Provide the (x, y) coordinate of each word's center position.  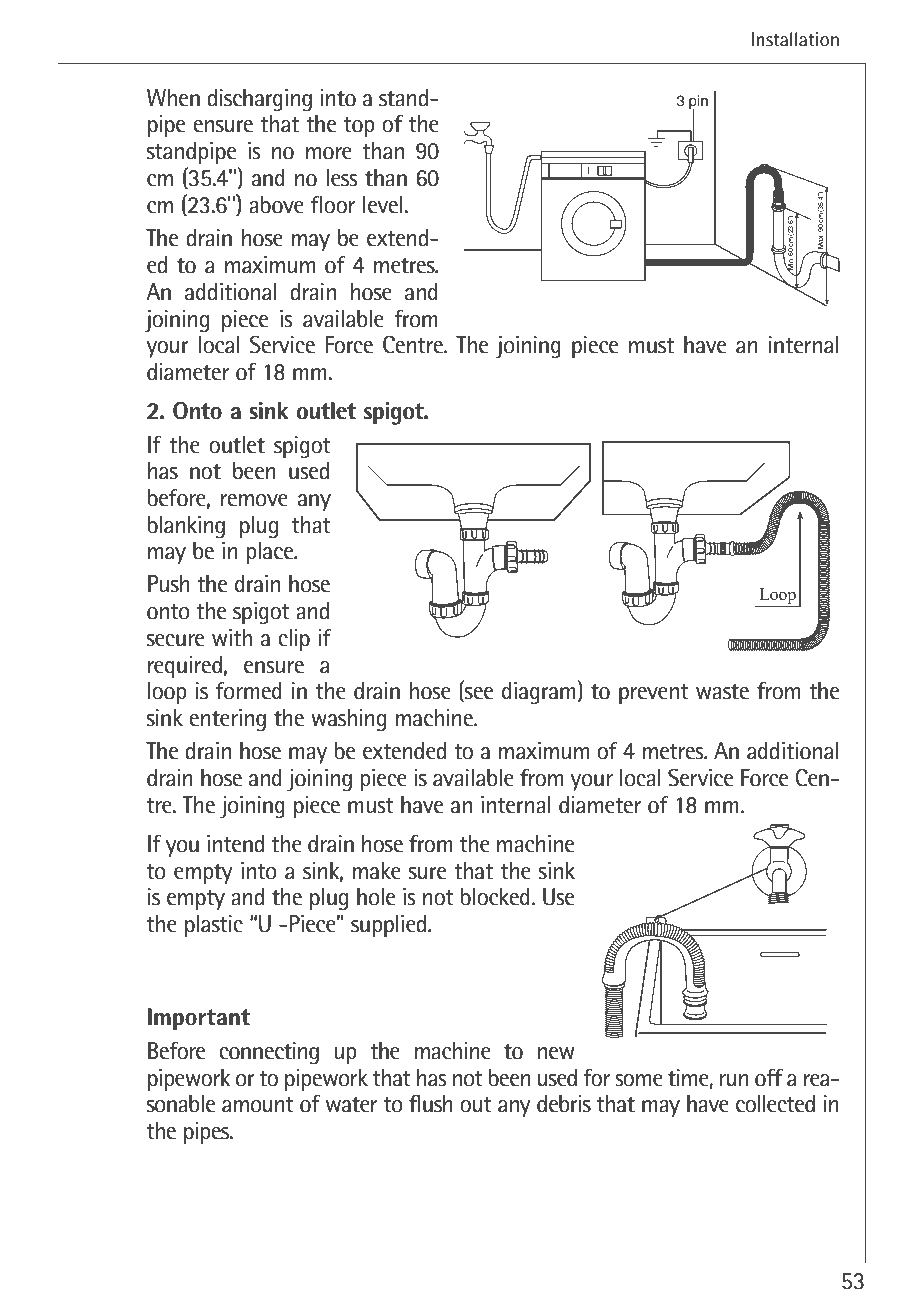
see (478, 694)
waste (722, 692)
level (383, 205)
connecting (269, 1053)
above (276, 205)
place (271, 553)
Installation (795, 39)
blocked (495, 897)
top (359, 127)
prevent (654, 694)
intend (235, 844)
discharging (259, 100)
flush (431, 1104)
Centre (414, 345)
